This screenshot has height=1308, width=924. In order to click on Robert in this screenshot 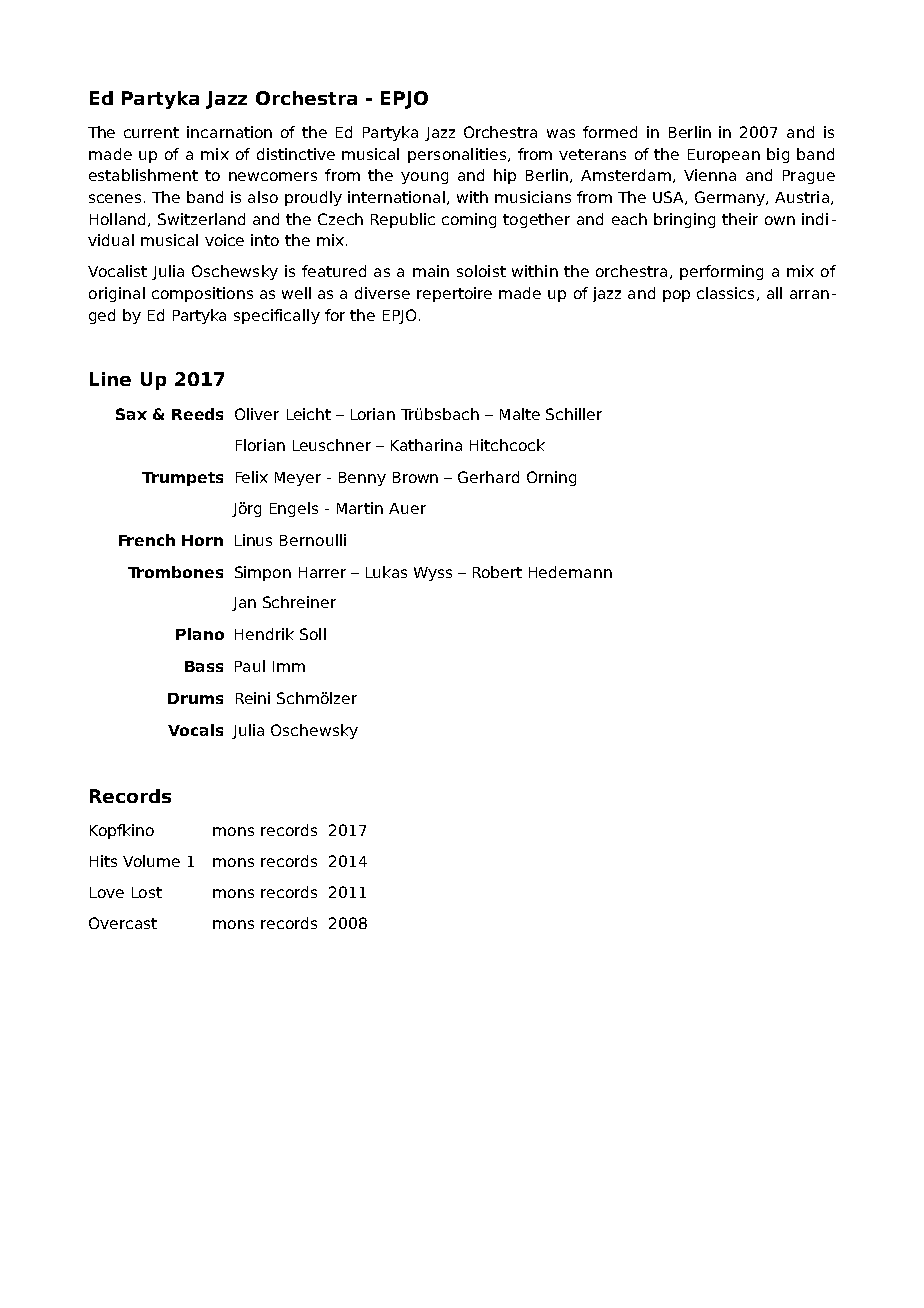, I will do `click(497, 572)`.
